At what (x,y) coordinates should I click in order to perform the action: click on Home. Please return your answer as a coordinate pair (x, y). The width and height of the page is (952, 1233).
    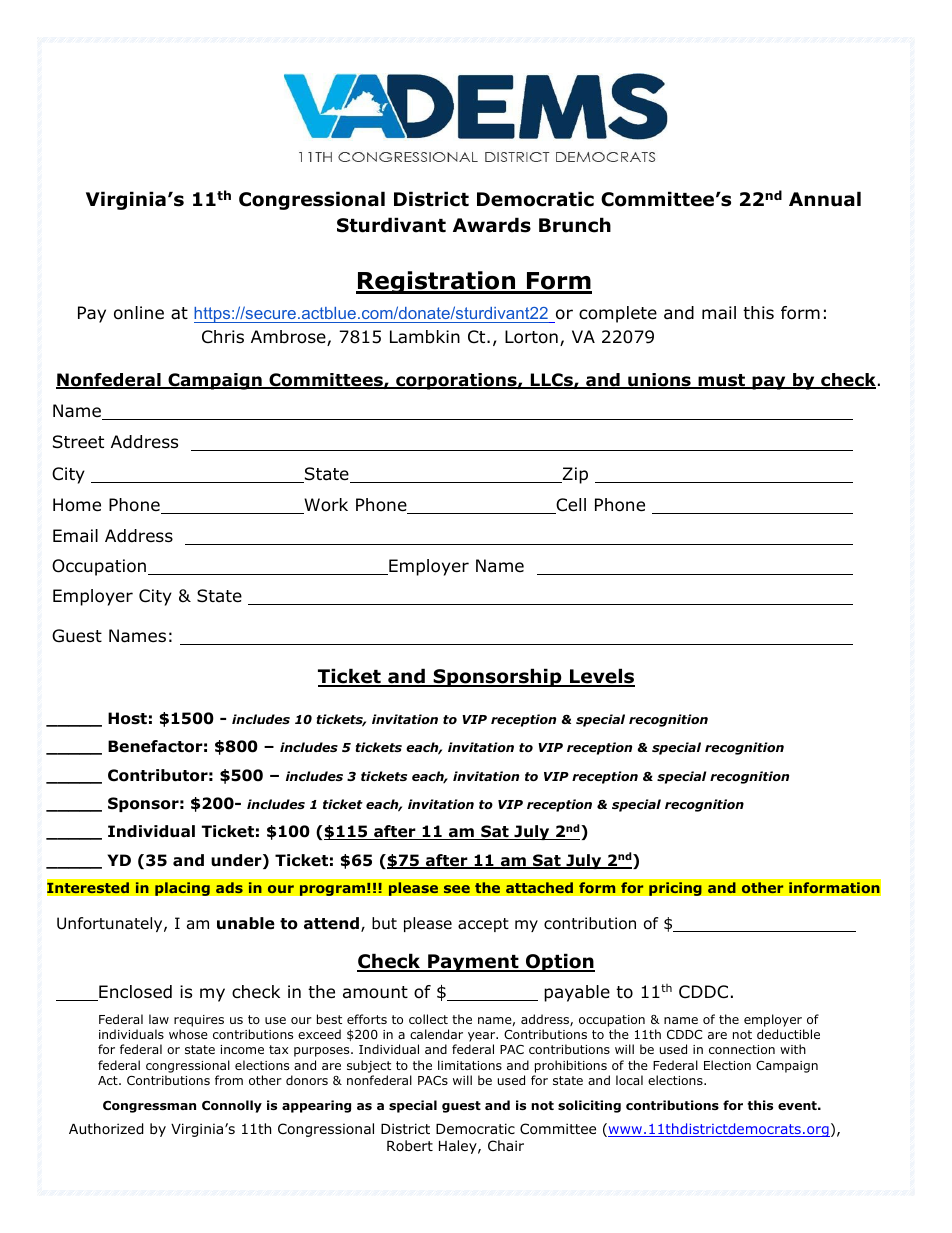
    Looking at the image, I should click on (77, 505).
